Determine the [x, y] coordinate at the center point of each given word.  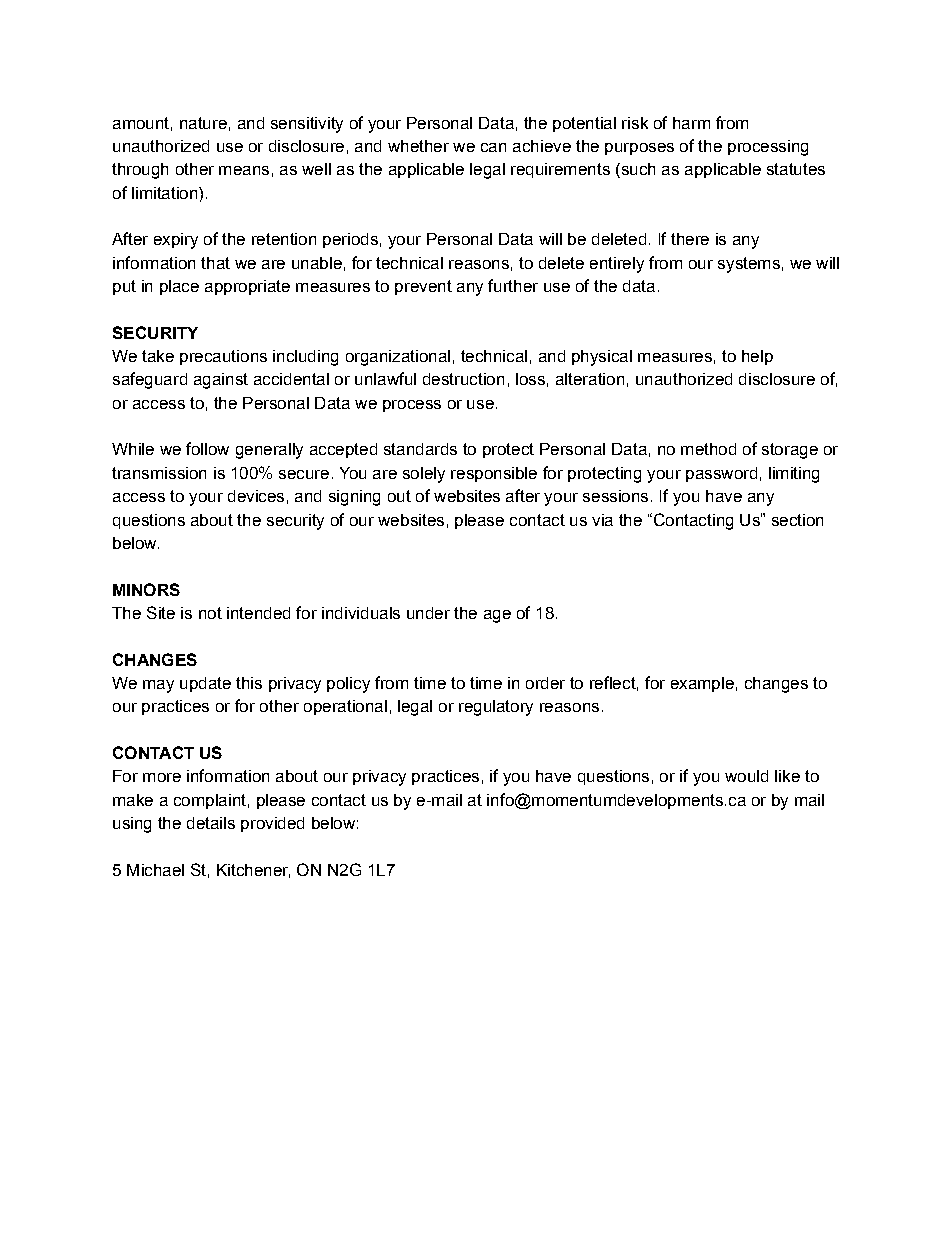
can [493, 147]
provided [272, 824]
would [746, 776]
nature [203, 123]
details [211, 823]
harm [691, 123]
